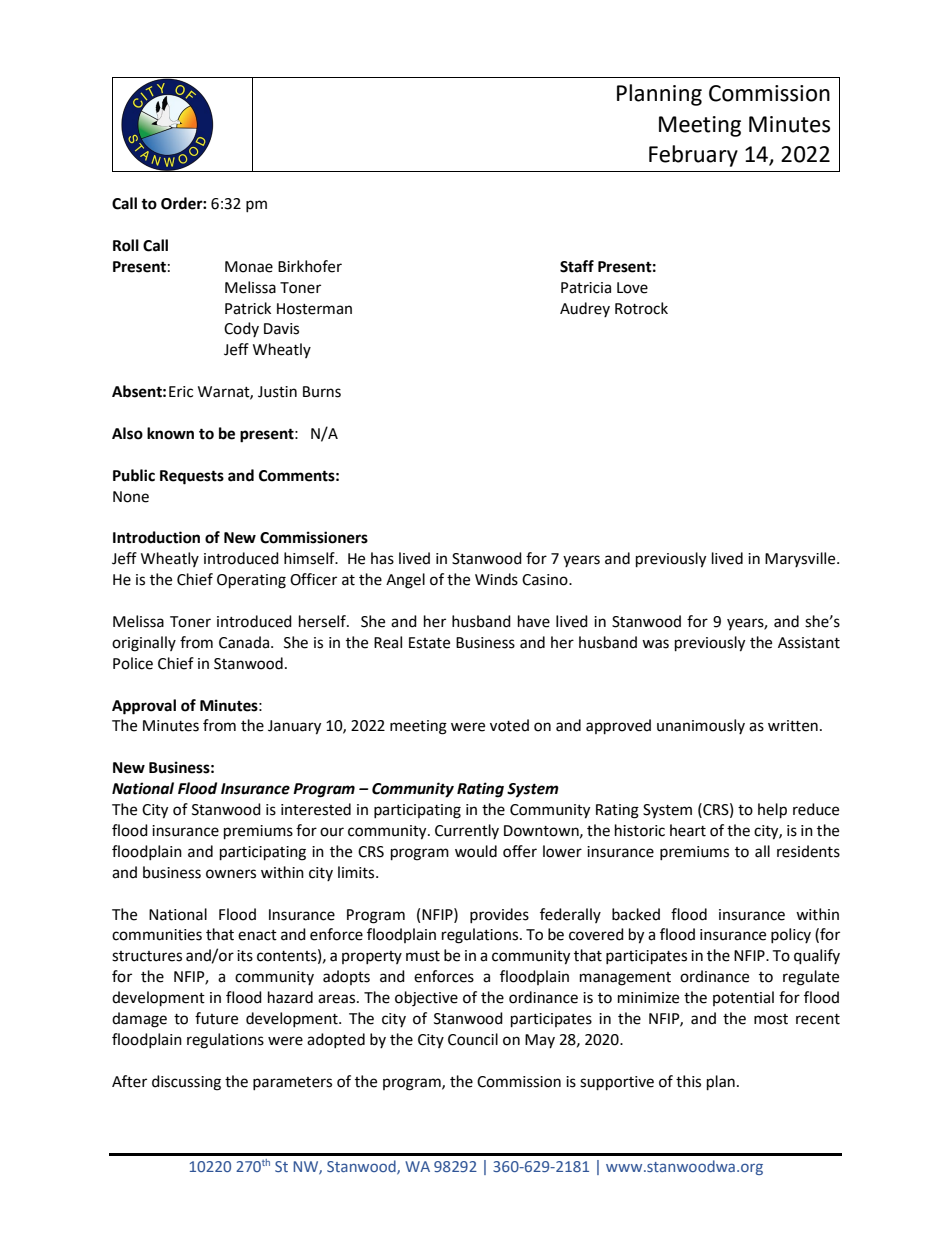  I want to click on owners, so click(231, 874).
